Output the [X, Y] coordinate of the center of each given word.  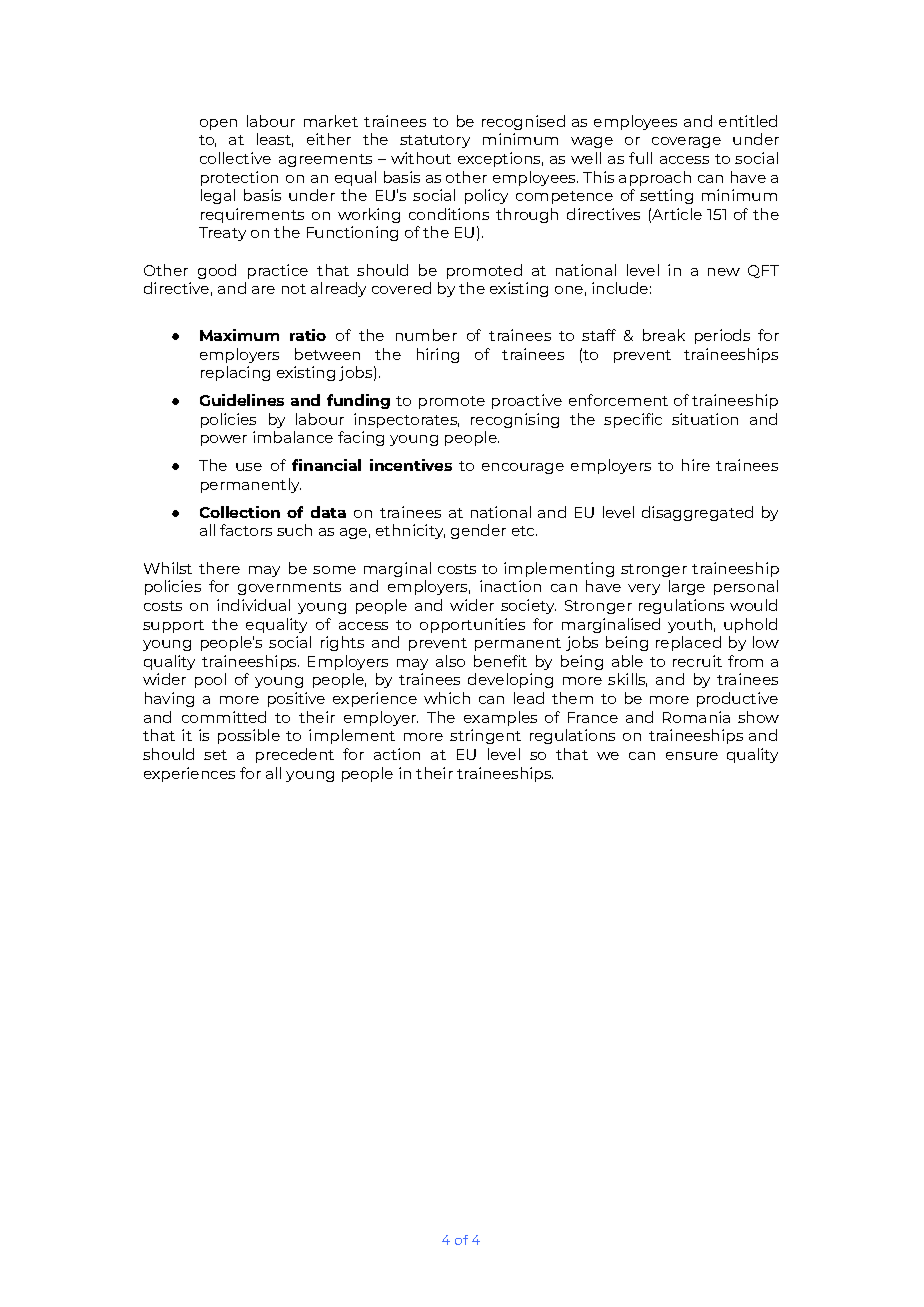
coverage [686, 142]
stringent [485, 736]
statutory [435, 141]
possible [249, 736]
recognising [515, 420]
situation [705, 419]
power [224, 440]
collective [235, 158]
